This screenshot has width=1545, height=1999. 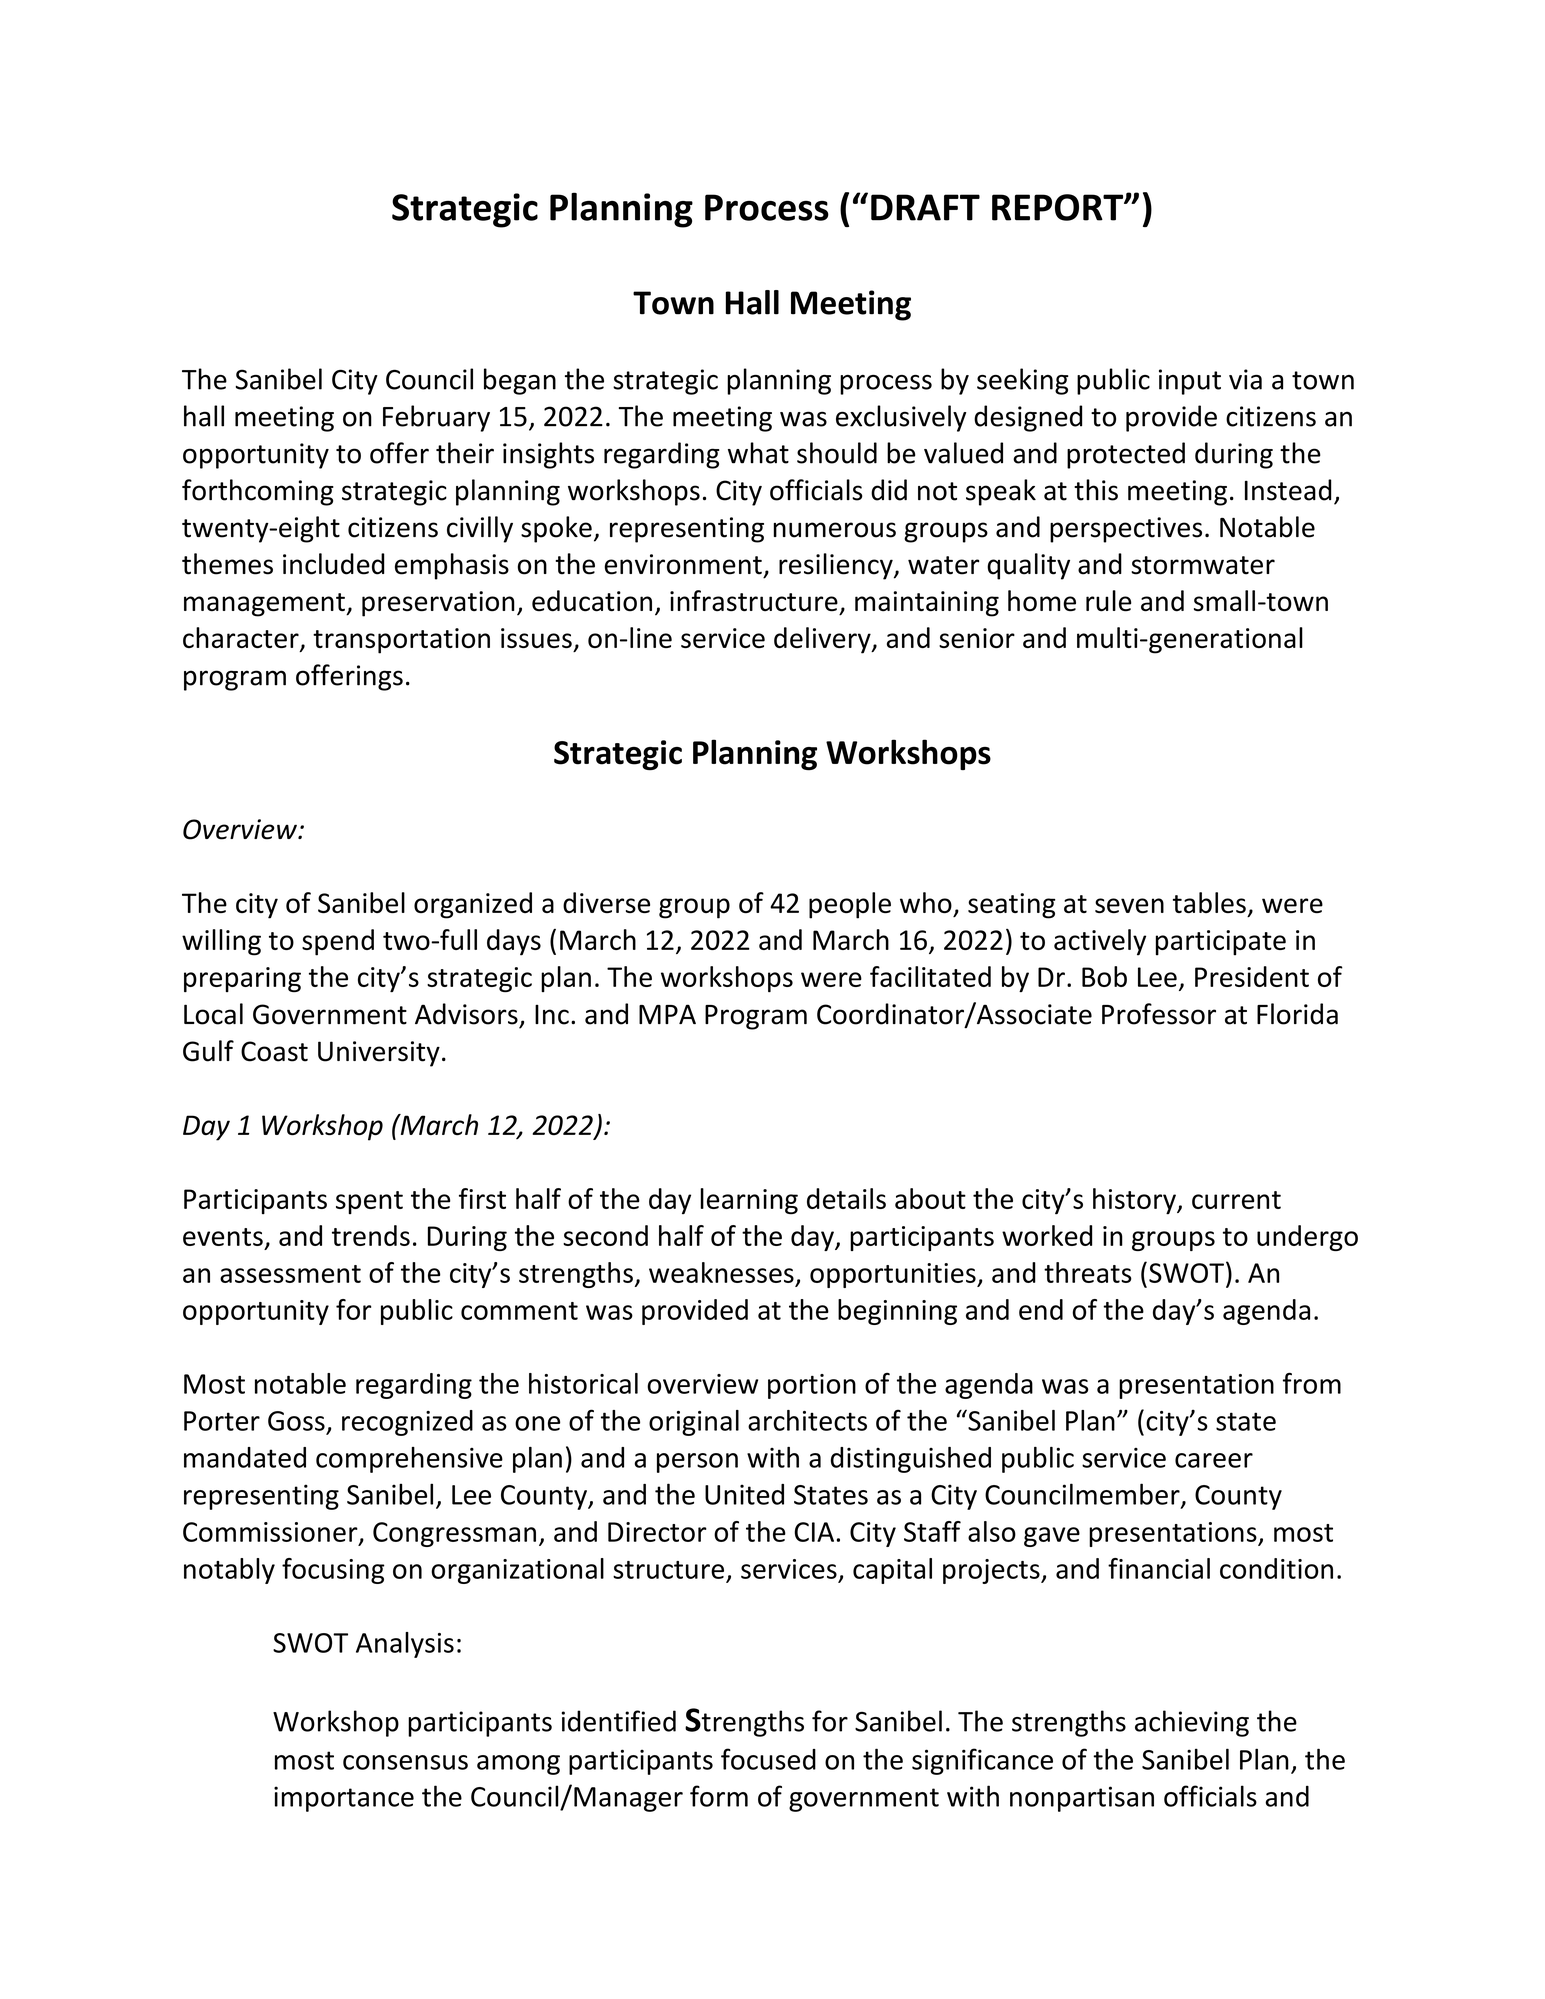 I want to click on Goss, so click(x=296, y=1421).
